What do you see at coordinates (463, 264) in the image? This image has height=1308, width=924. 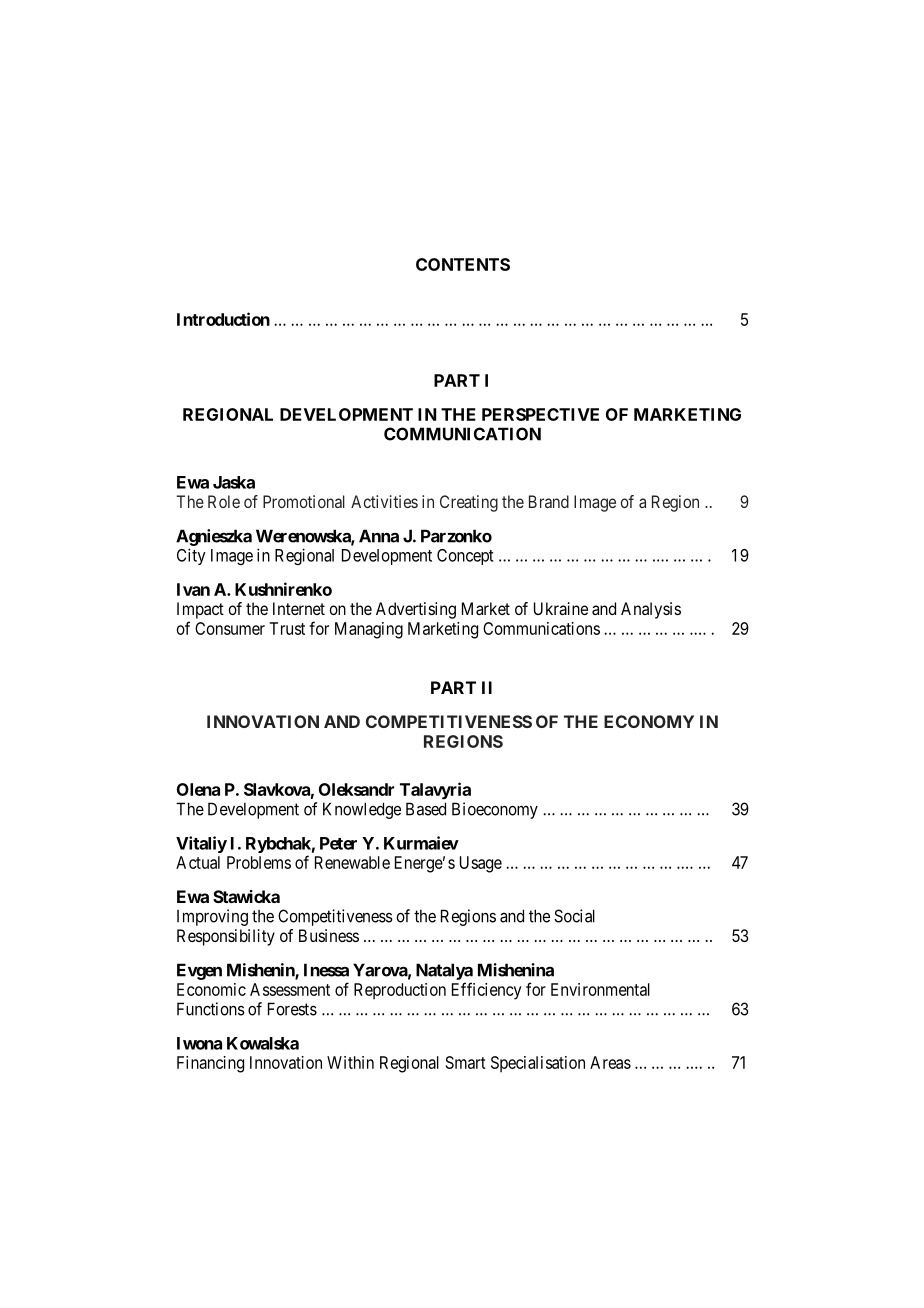 I see `CONTENTS` at bounding box center [463, 264].
